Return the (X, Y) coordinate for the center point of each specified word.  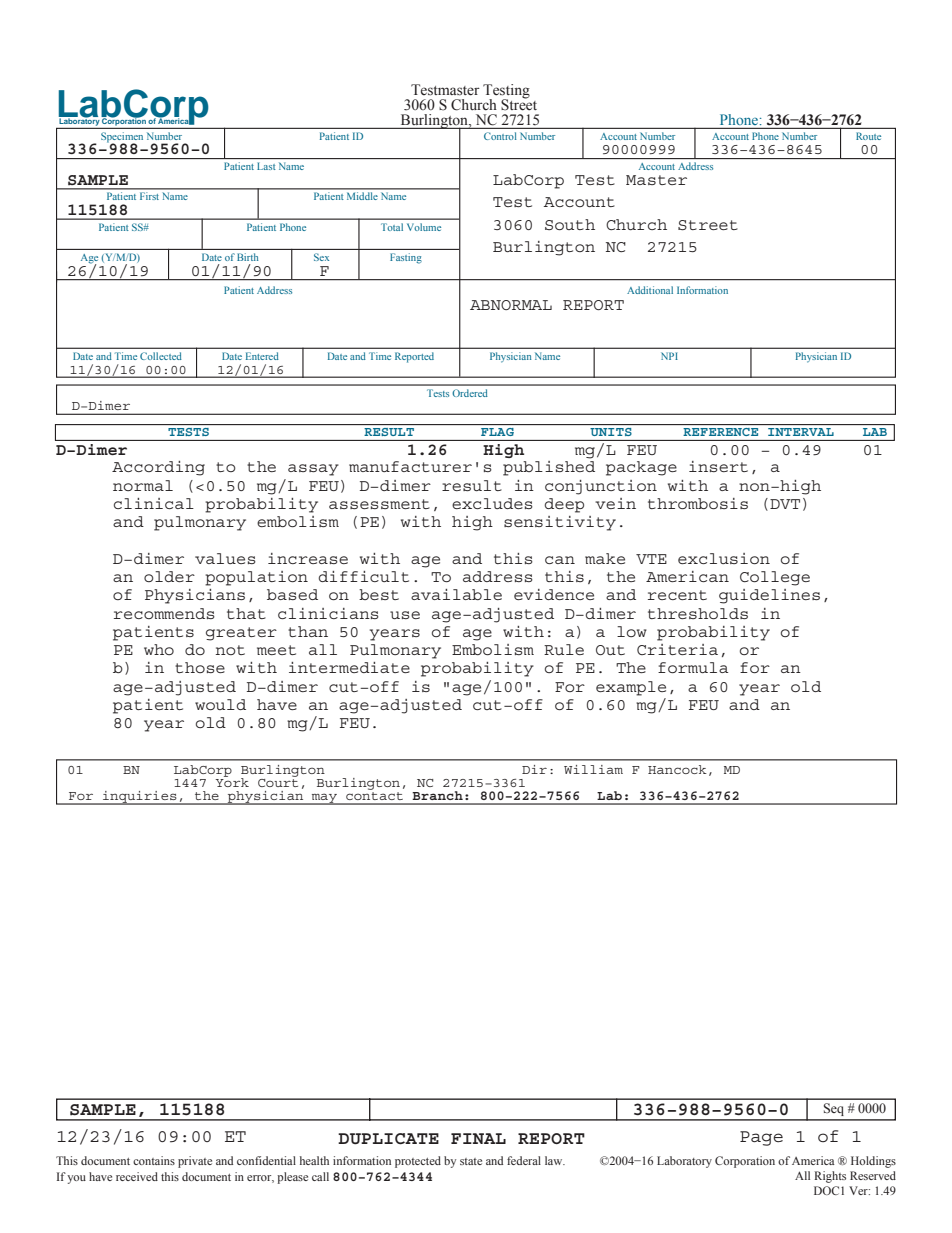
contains (154, 1160)
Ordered (470, 393)
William (593, 769)
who (159, 649)
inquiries (140, 798)
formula (693, 667)
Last (266, 166)
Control (500, 136)
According (158, 468)
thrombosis (698, 503)
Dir (534, 769)
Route (868, 136)
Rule (564, 649)
